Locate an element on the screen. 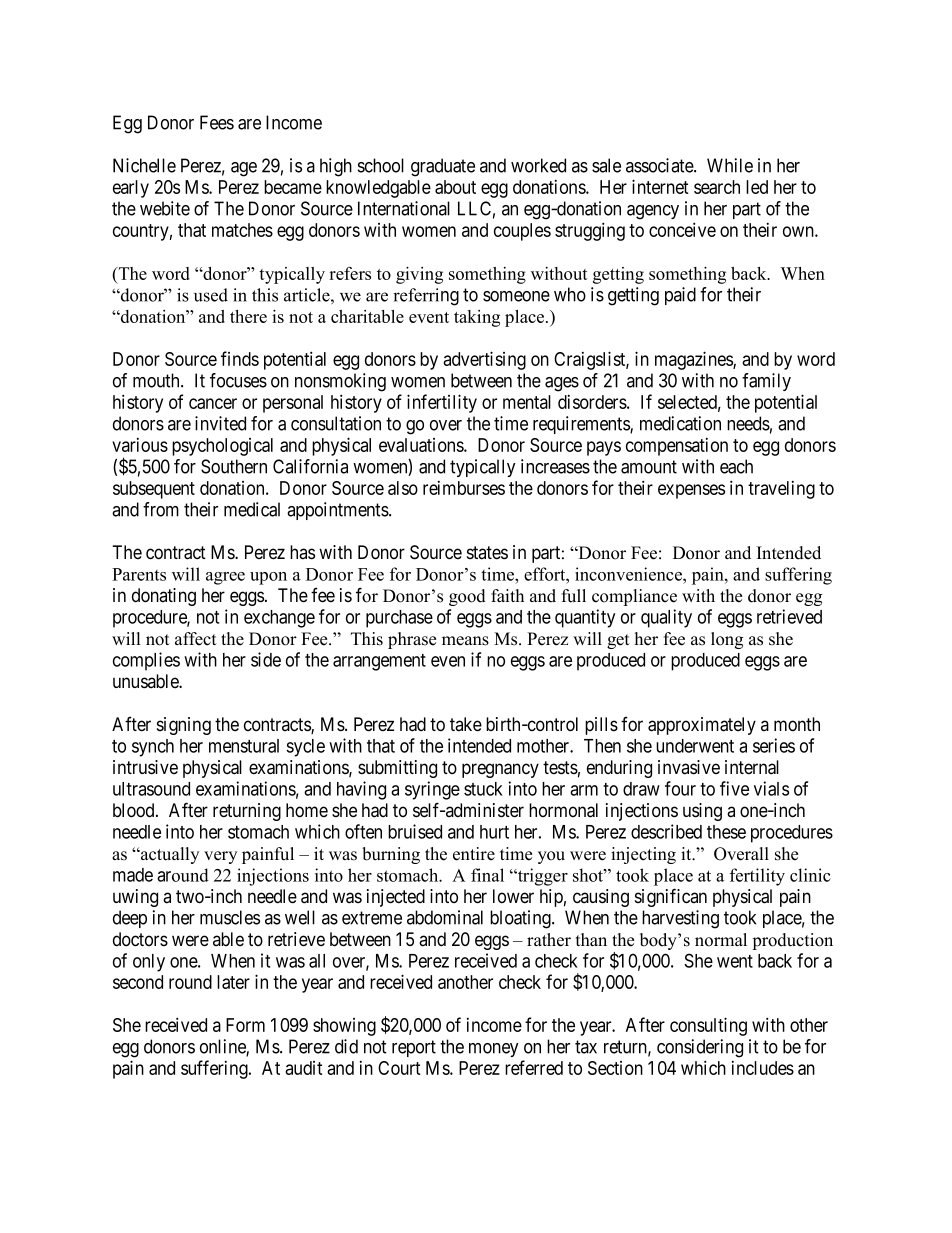  long is located at coordinates (727, 640).
